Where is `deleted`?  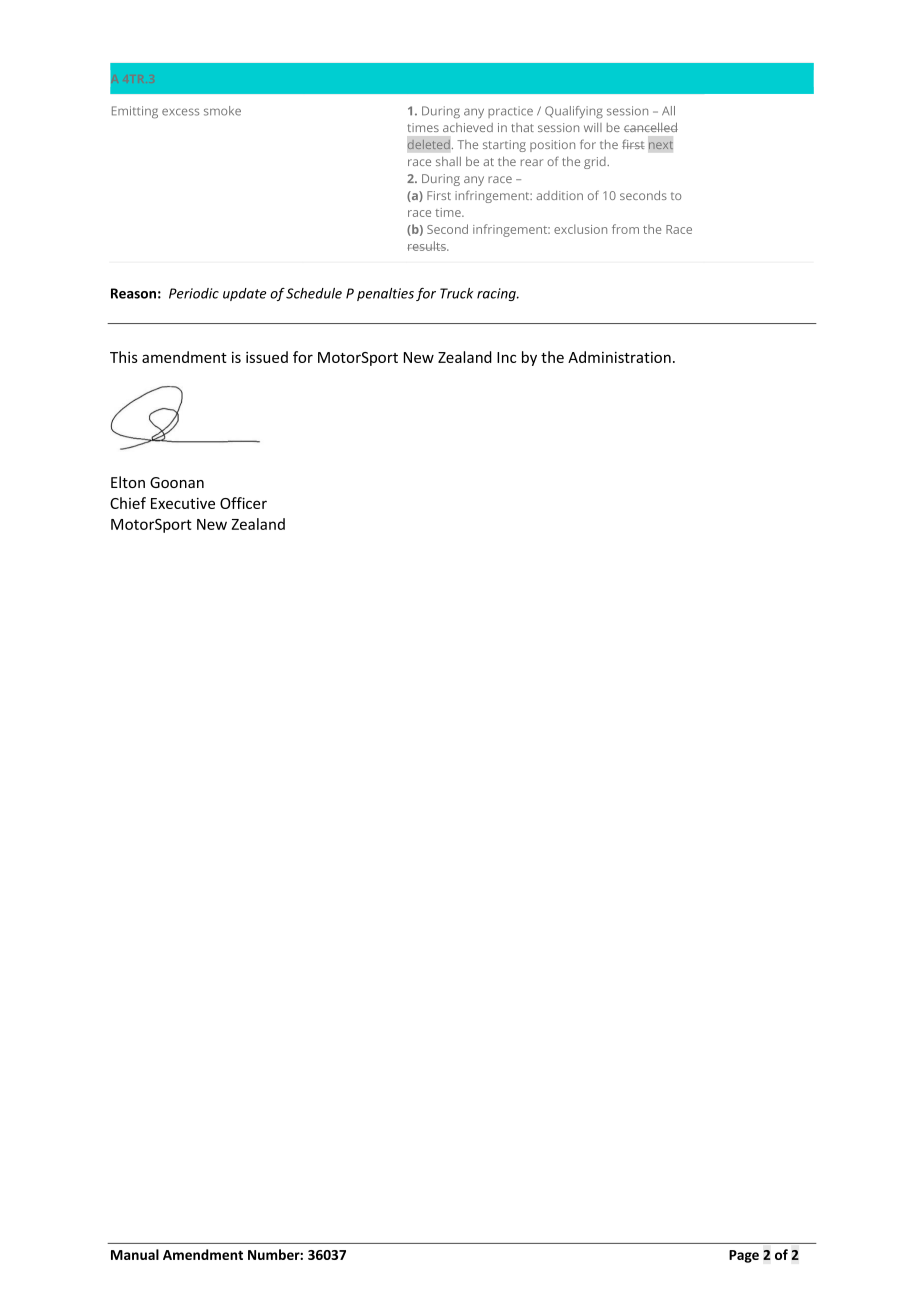 deleted is located at coordinates (428, 144).
